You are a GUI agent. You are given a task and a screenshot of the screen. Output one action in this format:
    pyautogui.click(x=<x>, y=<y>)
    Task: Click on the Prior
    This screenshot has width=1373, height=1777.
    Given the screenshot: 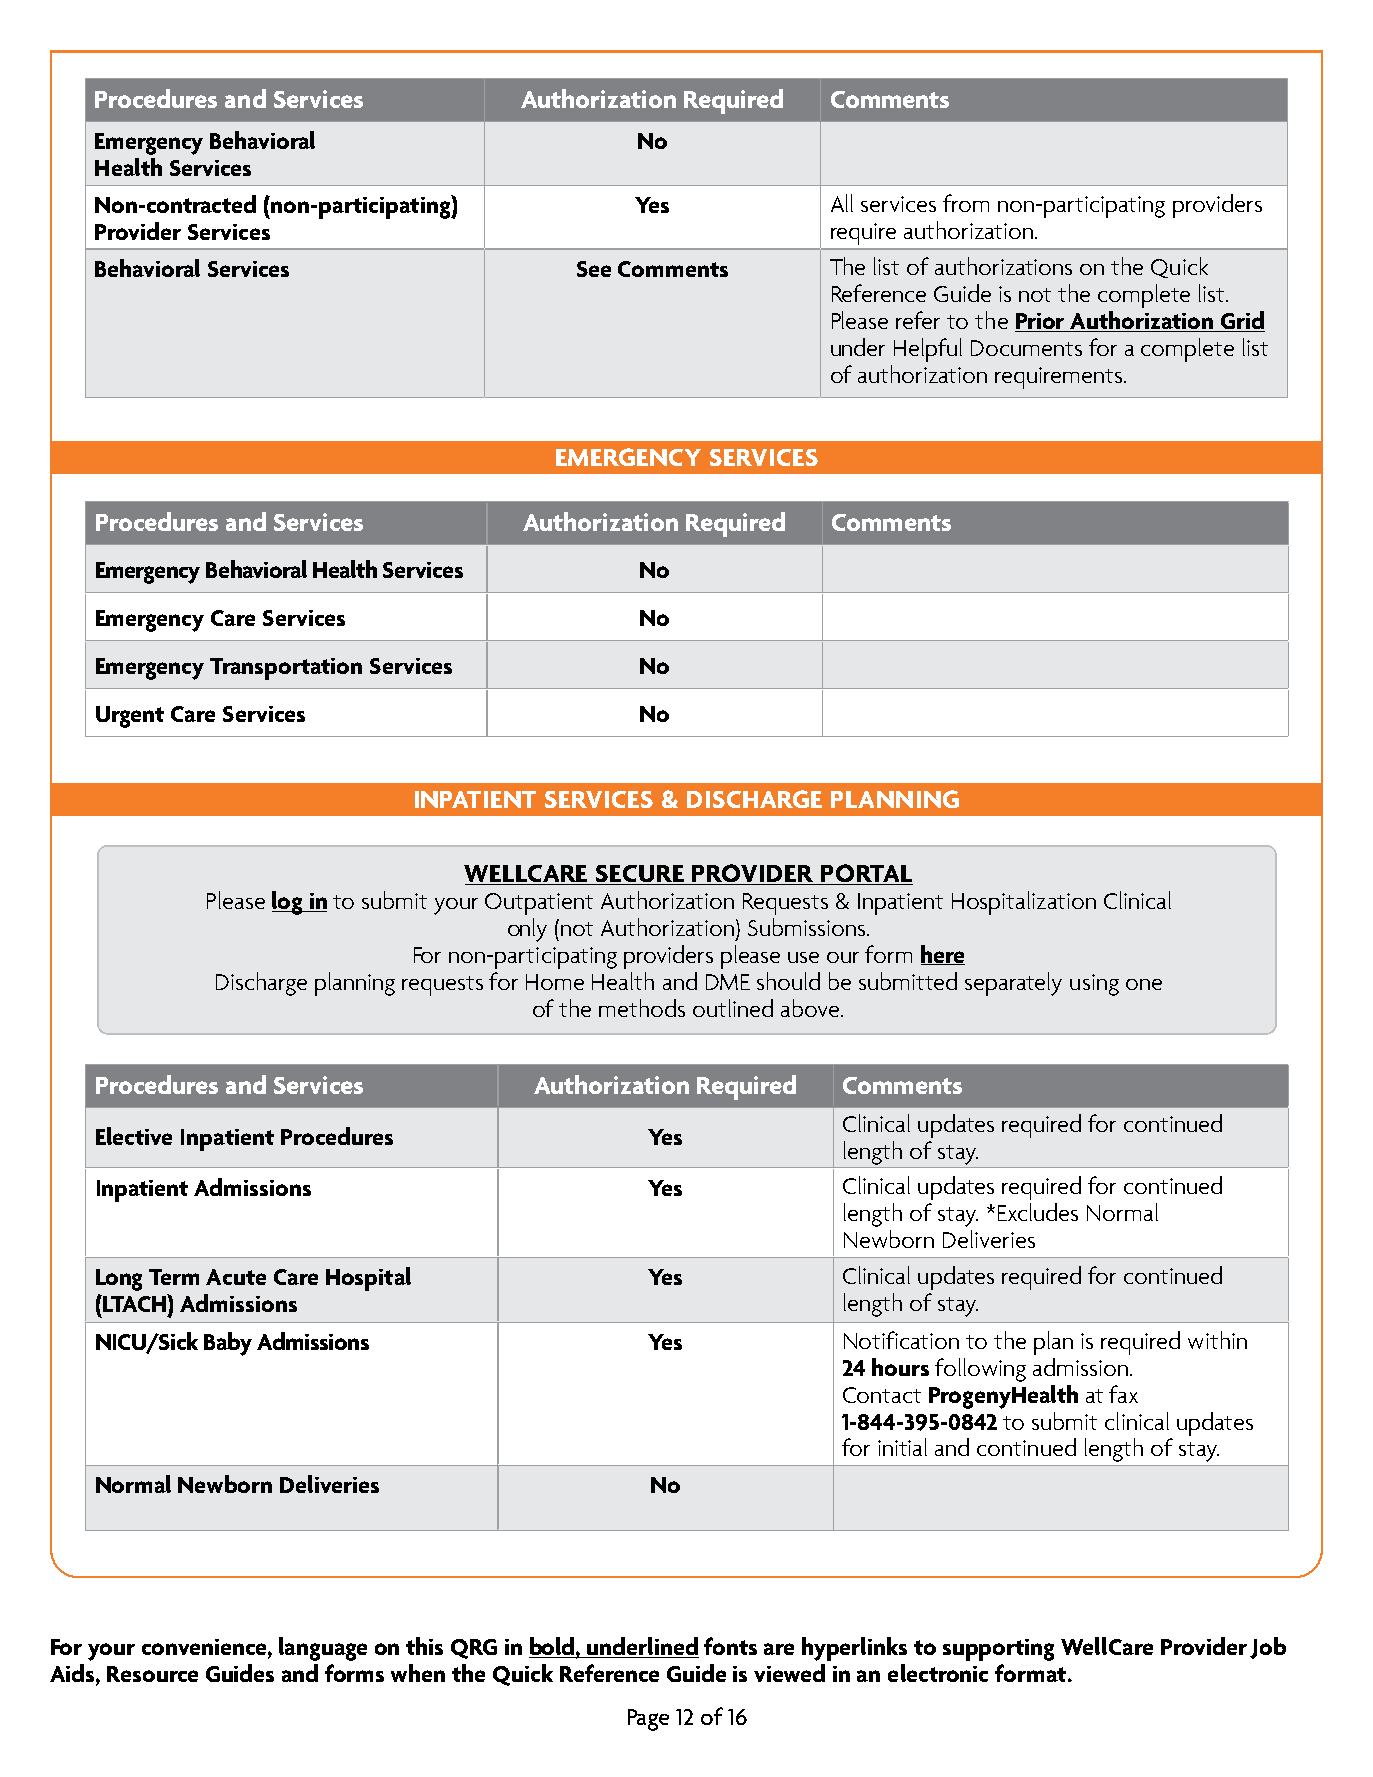 What is the action you would take?
    pyautogui.click(x=1041, y=322)
